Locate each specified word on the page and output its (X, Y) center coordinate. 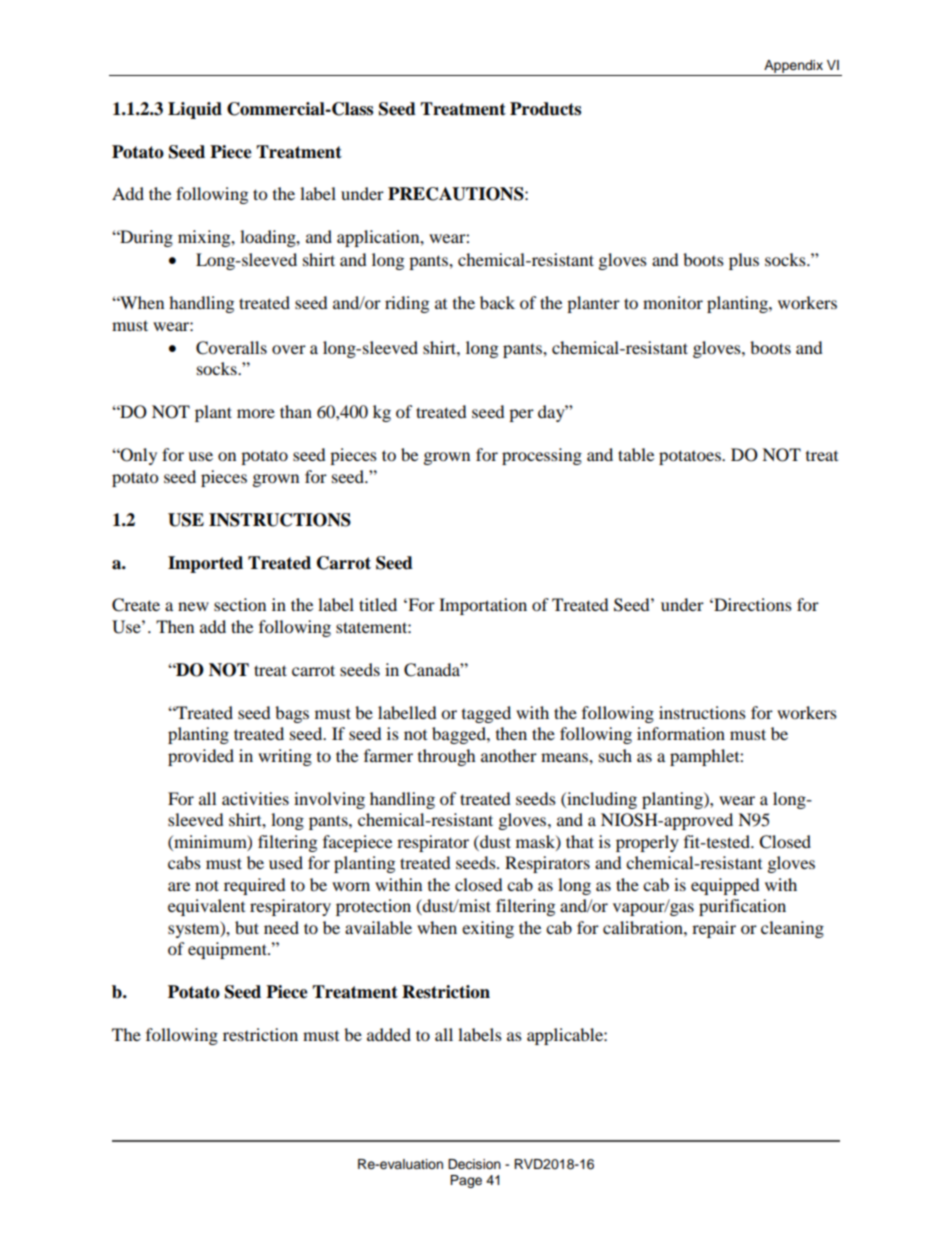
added (389, 1034)
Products (545, 109)
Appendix (793, 68)
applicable (566, 1036)
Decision (474, 1164)
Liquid (195, 110)
